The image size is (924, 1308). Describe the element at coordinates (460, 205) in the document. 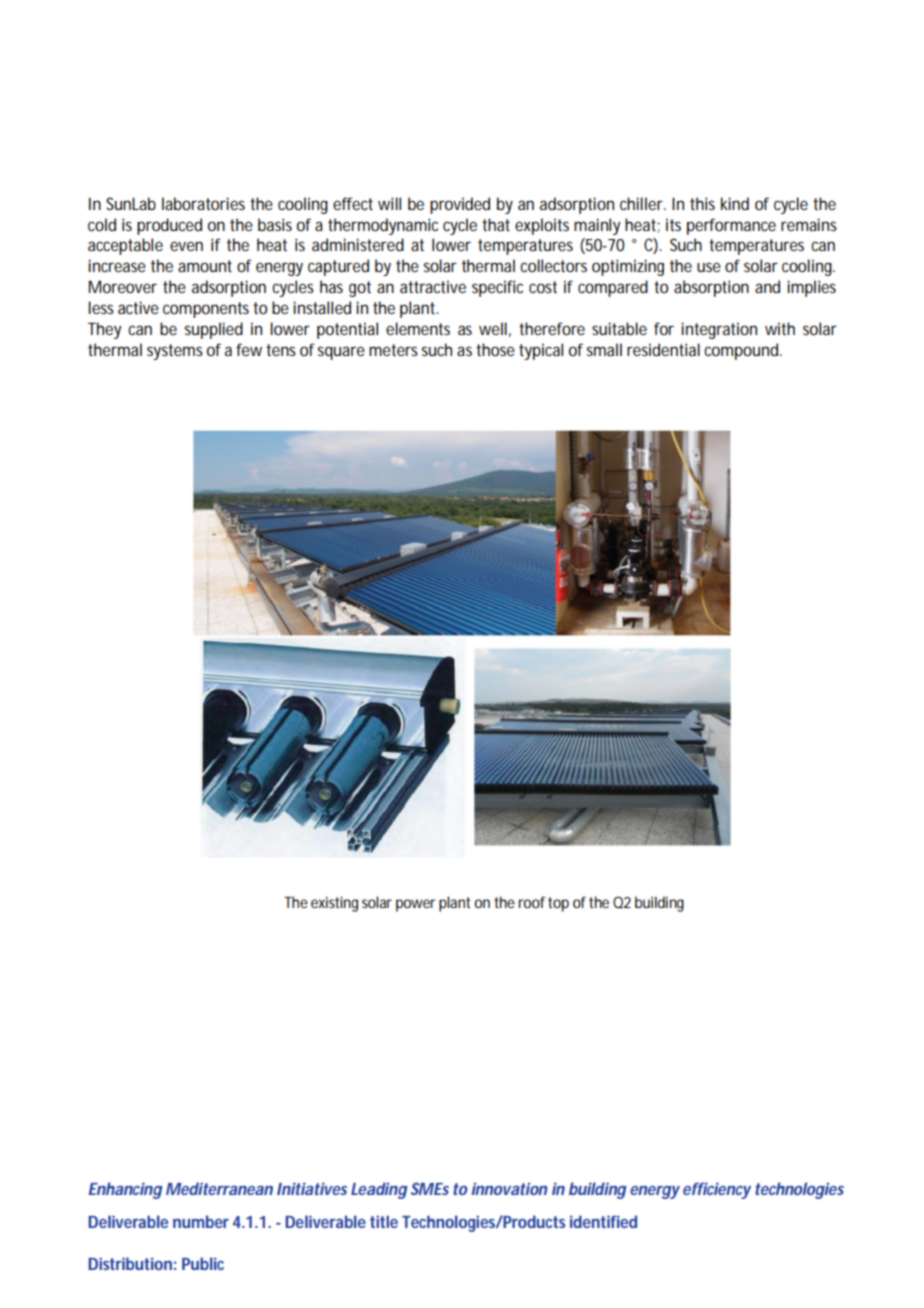

I see `provided` at that location.
